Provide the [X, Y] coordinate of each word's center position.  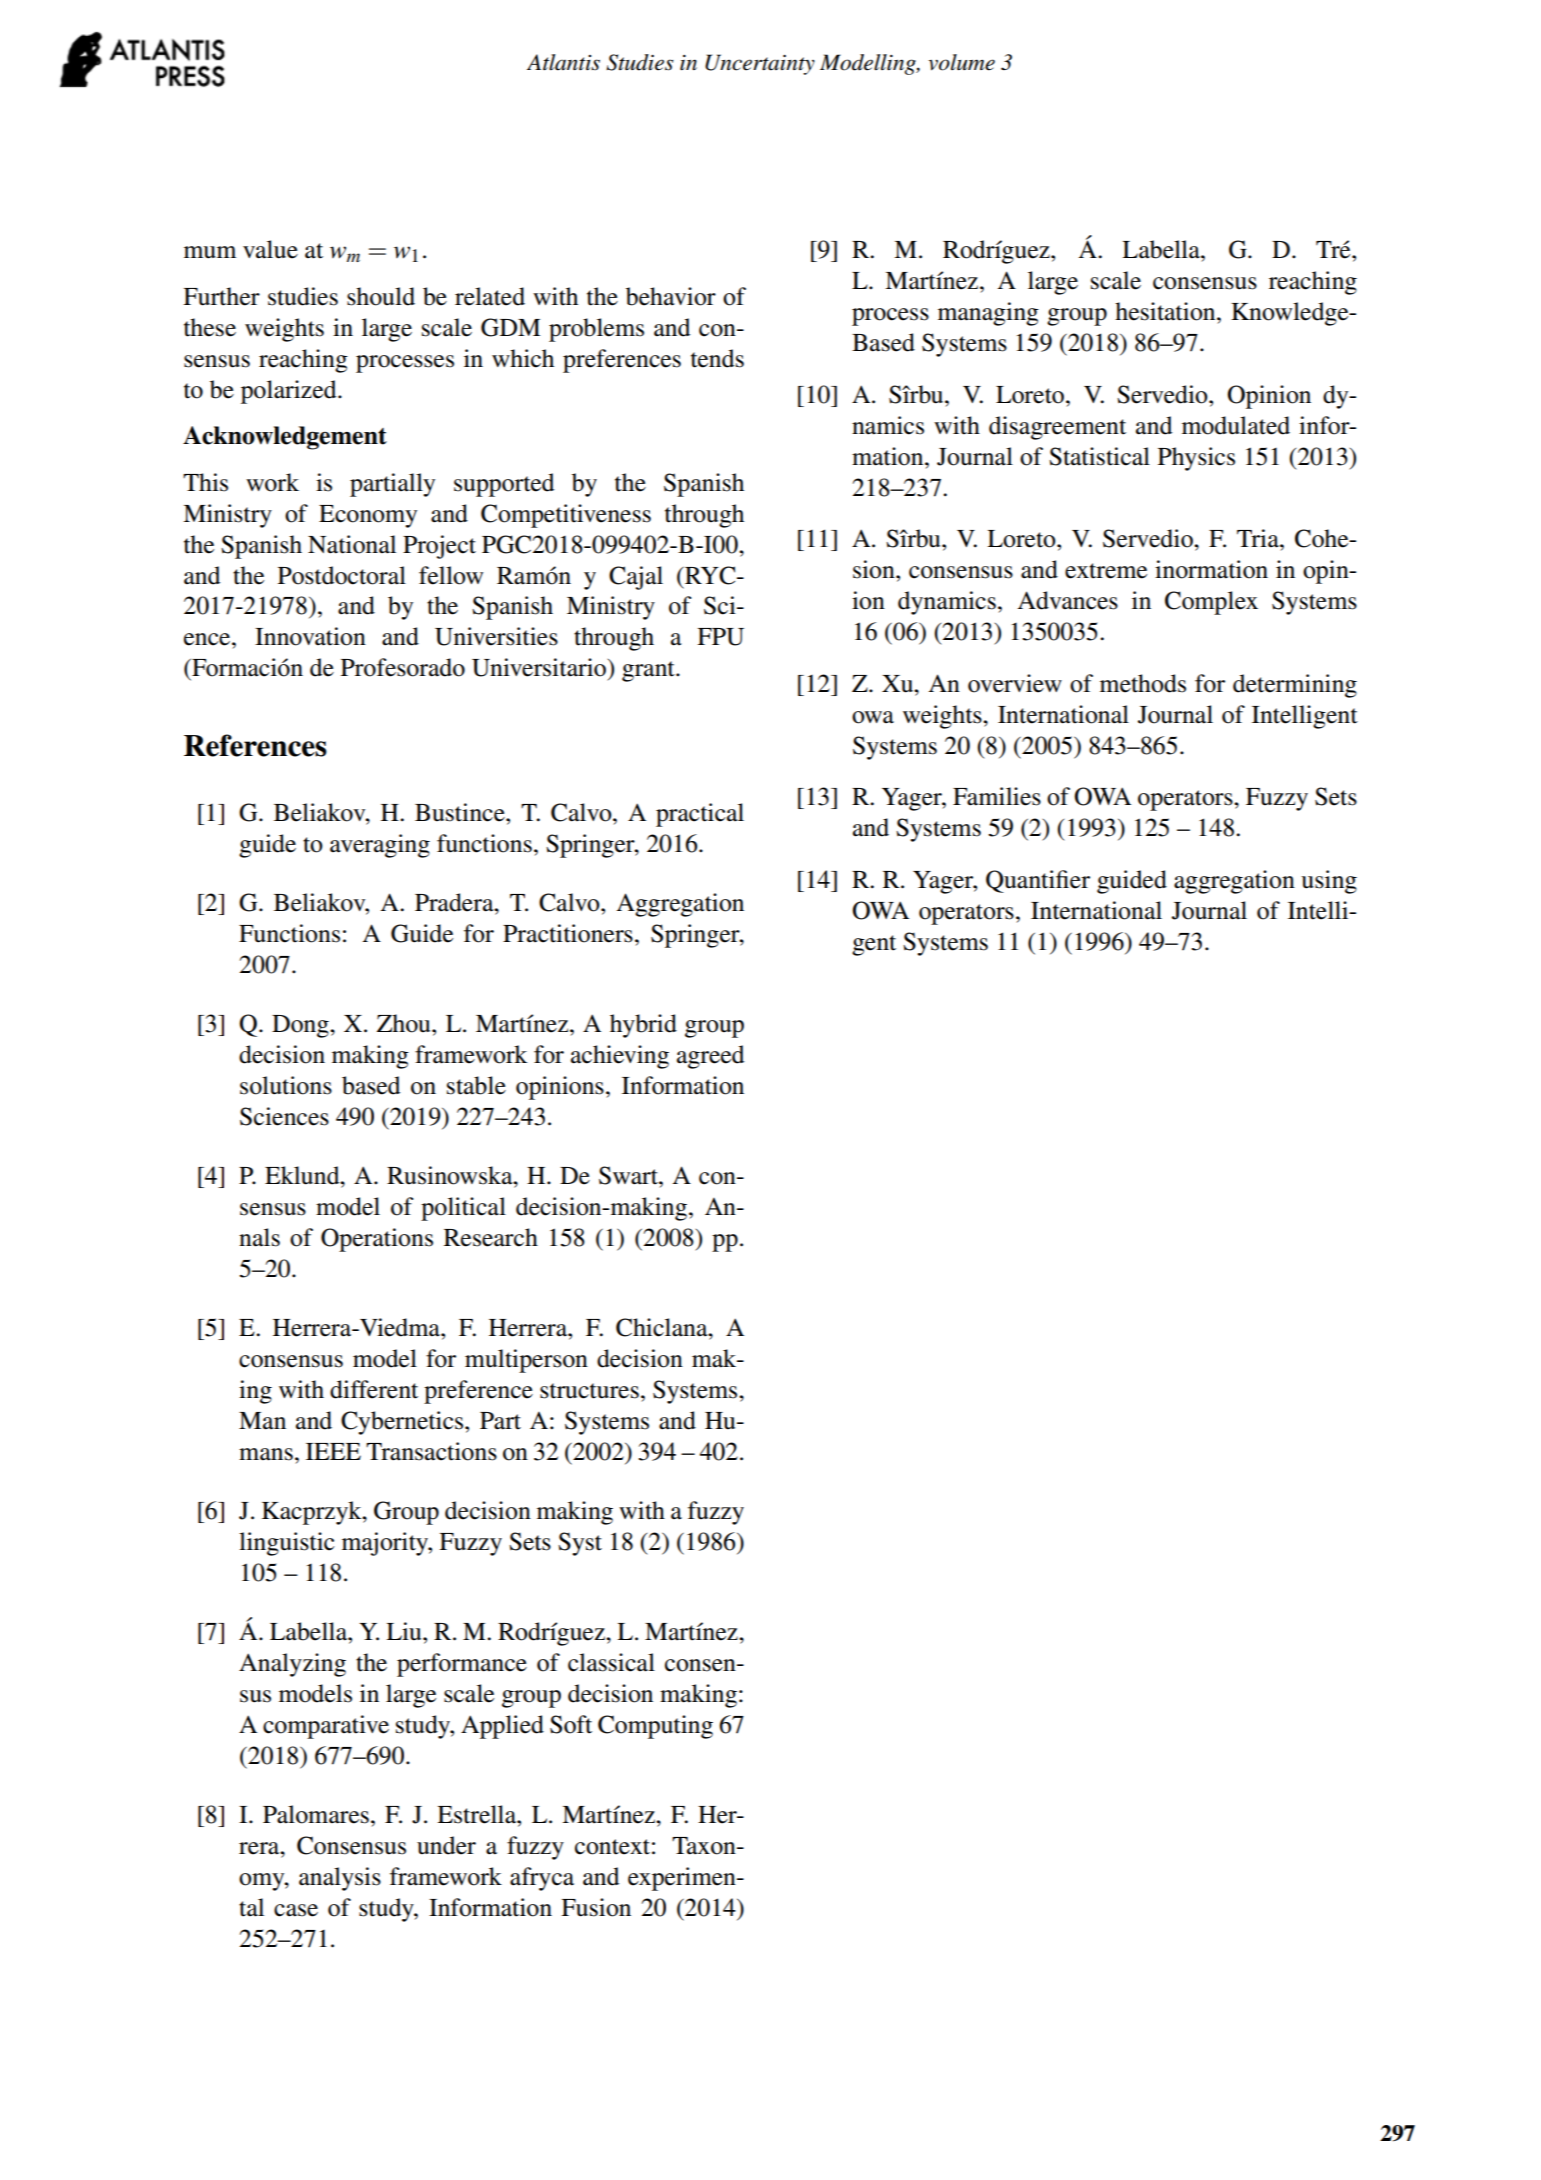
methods [1143, 683]
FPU [720, 637]
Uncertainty [760, 64]
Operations [377, 1240]
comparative [326, 1727]
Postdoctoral [342, 575]
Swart [629, 1175]
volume [961, 62]
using [1329, 882]
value [270, 249]
